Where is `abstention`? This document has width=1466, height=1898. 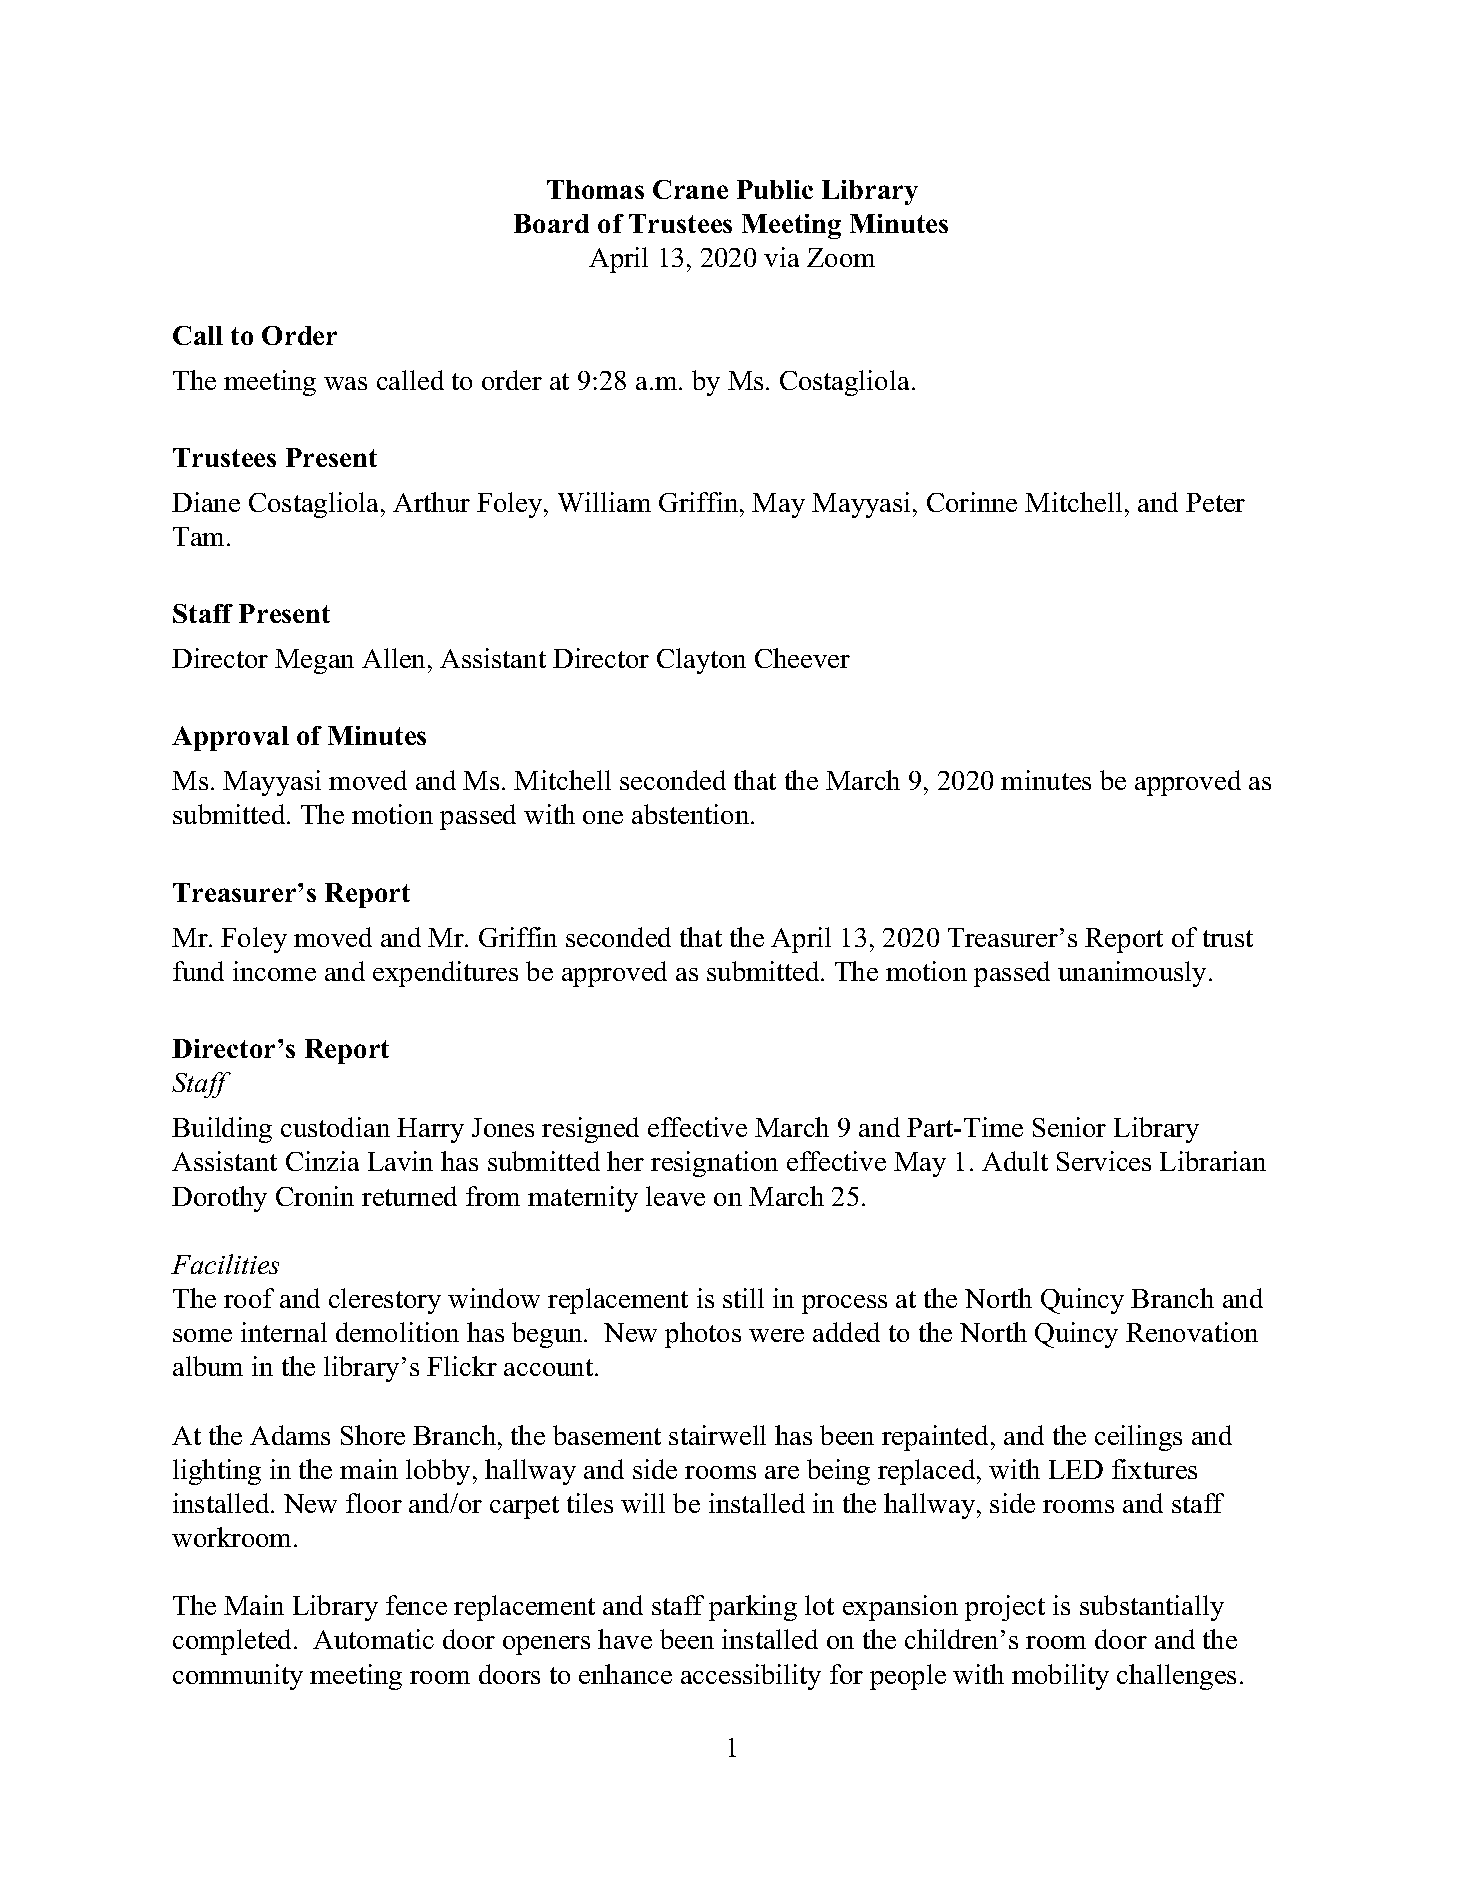 abstention is located at coordinates (692, 814).
